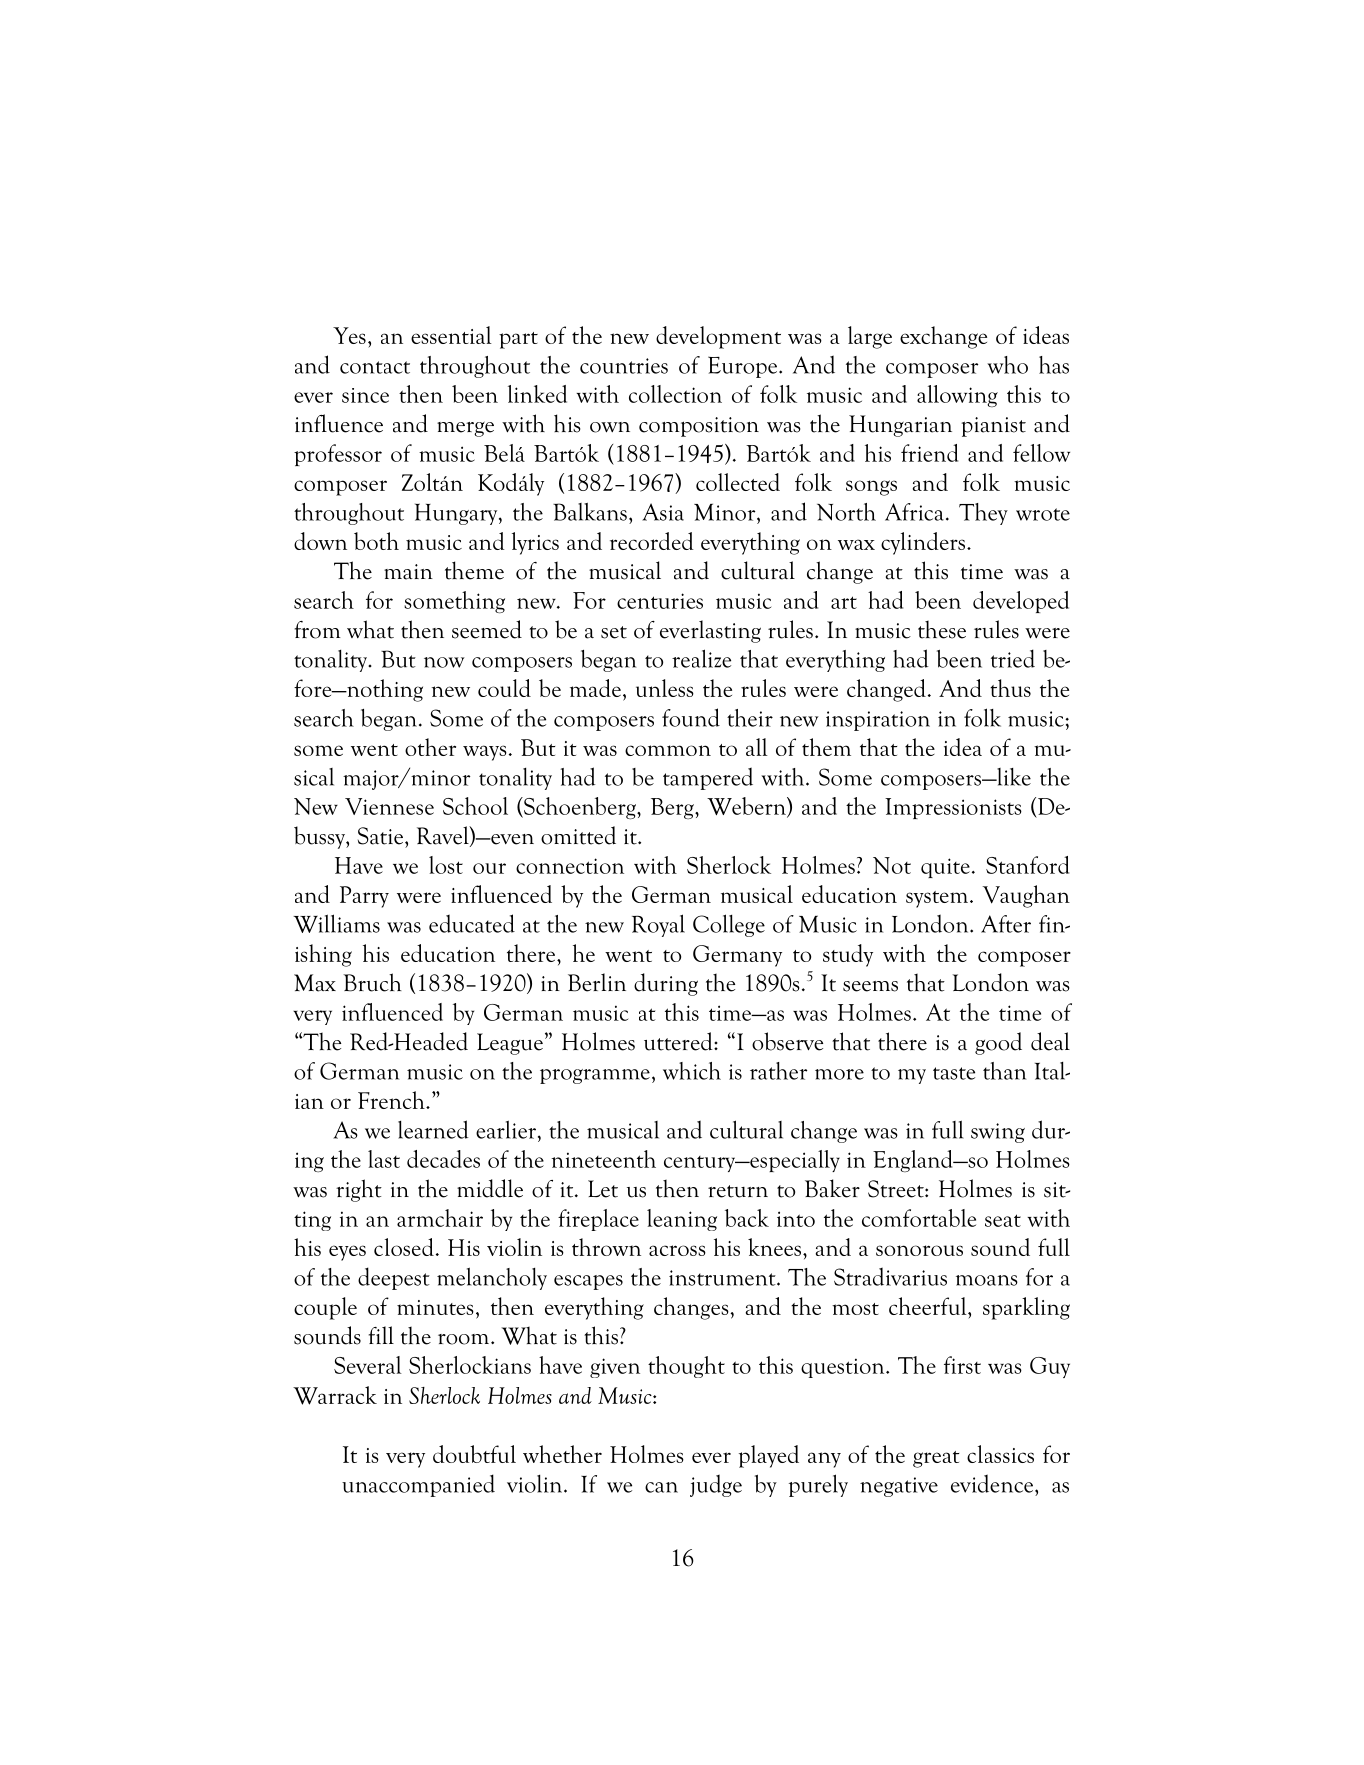  What do you see at coordinates (375, 367) in the screenshot?
I see `contact` at bounding box center [375, 367].
